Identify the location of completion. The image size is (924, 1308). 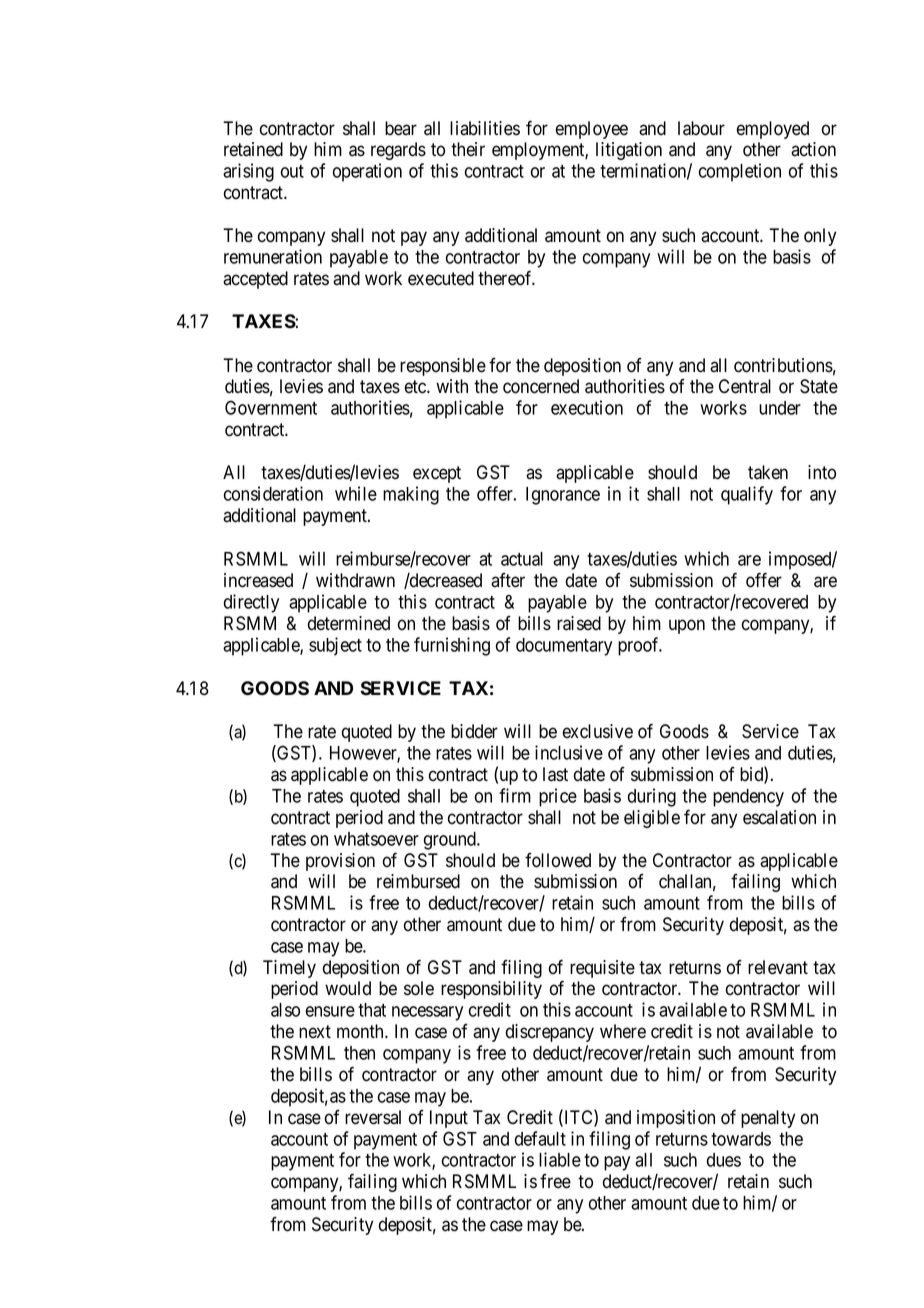
(740, 172).
